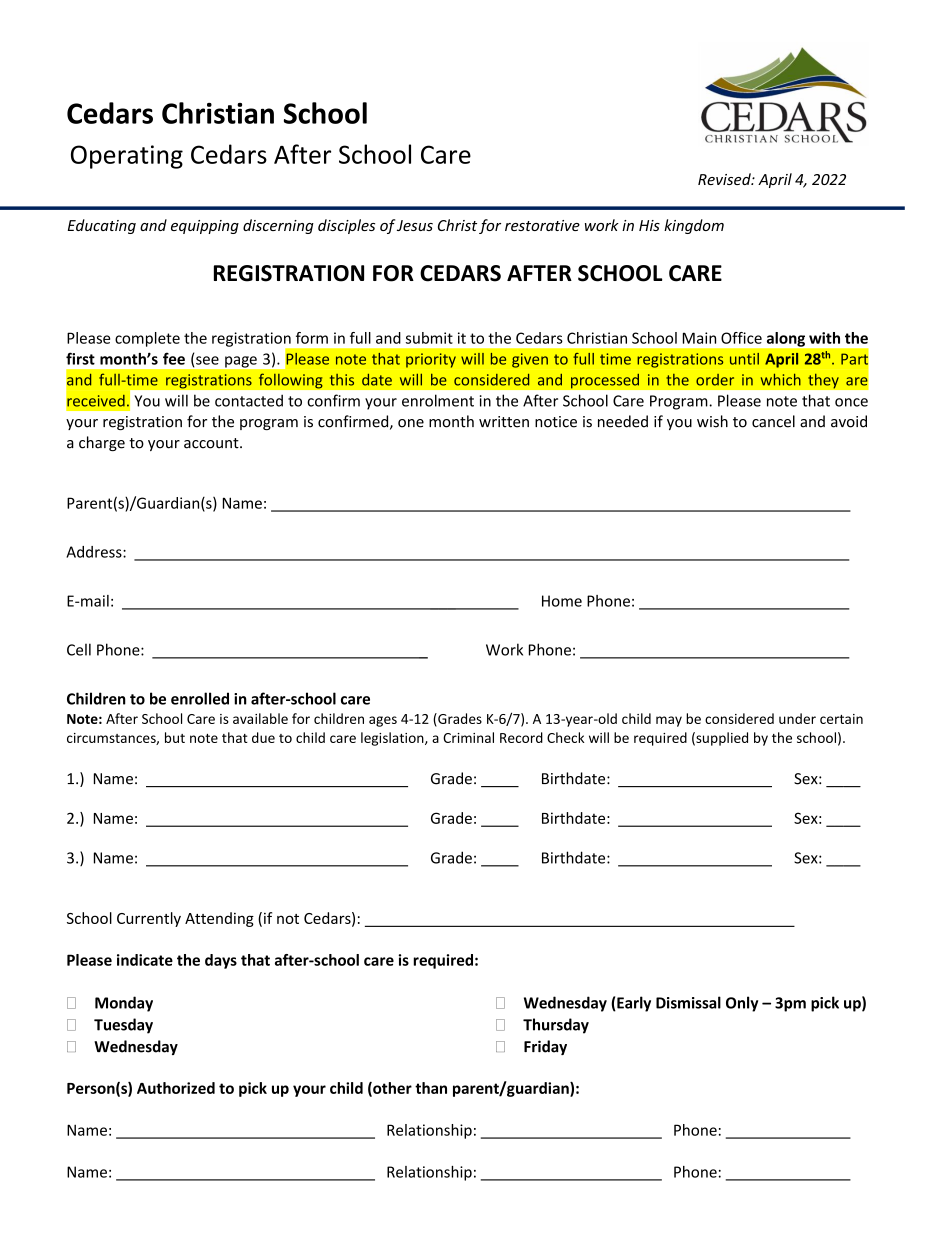  Describe the element at coordinates (468, 737) in the document. I see `Criminal` at that location.
